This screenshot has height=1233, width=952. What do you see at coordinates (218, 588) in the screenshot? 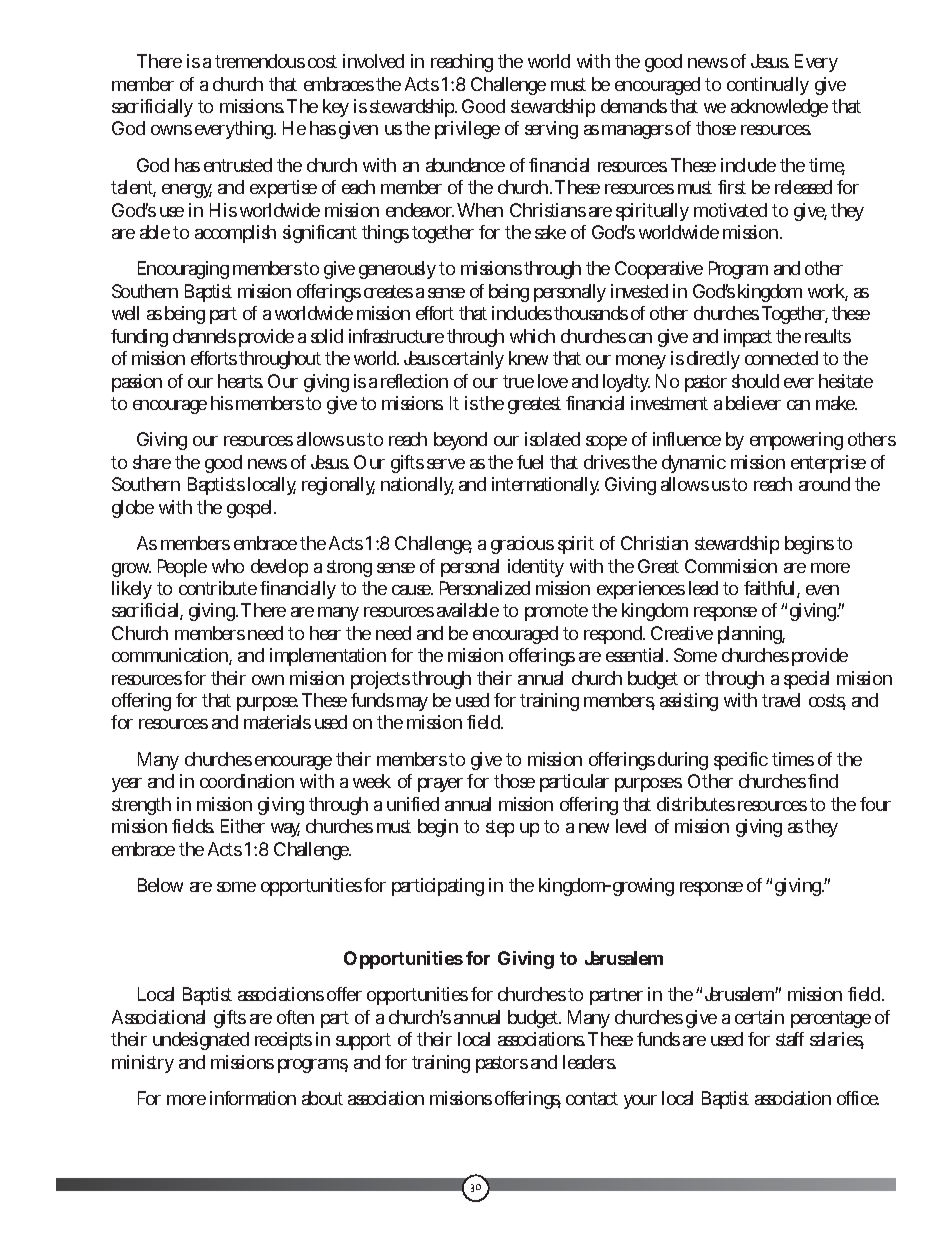
I see `contribute` at bounding box center [218, 588].
